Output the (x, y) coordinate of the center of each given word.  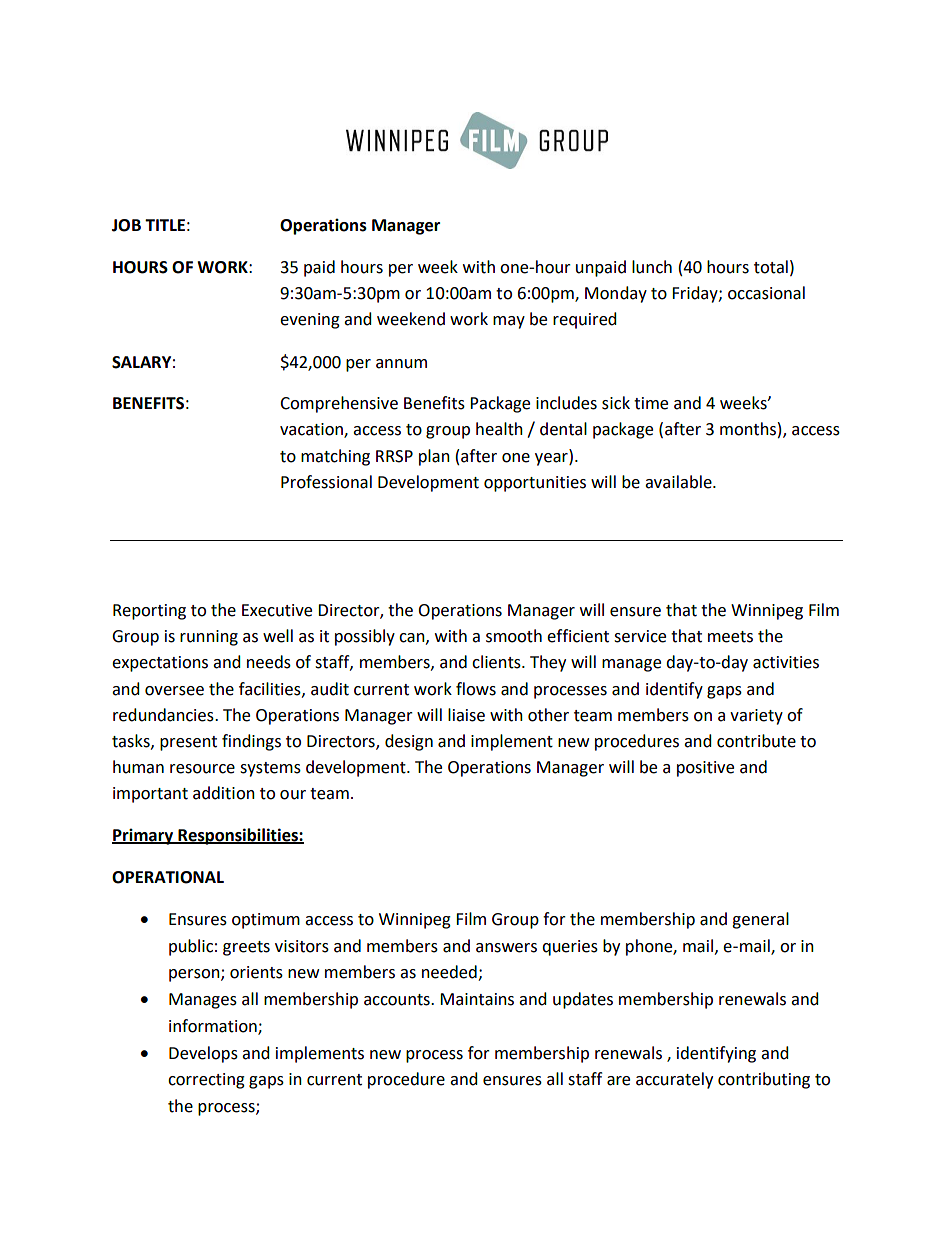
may (509, 322)
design (409, 742)
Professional (326, 482)
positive (705, 769)
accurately (674, 1080)
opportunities (535, 484)
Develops (203, 1054)
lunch (652, 267)
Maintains (477, 999)
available (679, 482)
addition (224, 793)
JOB (126, 225)
